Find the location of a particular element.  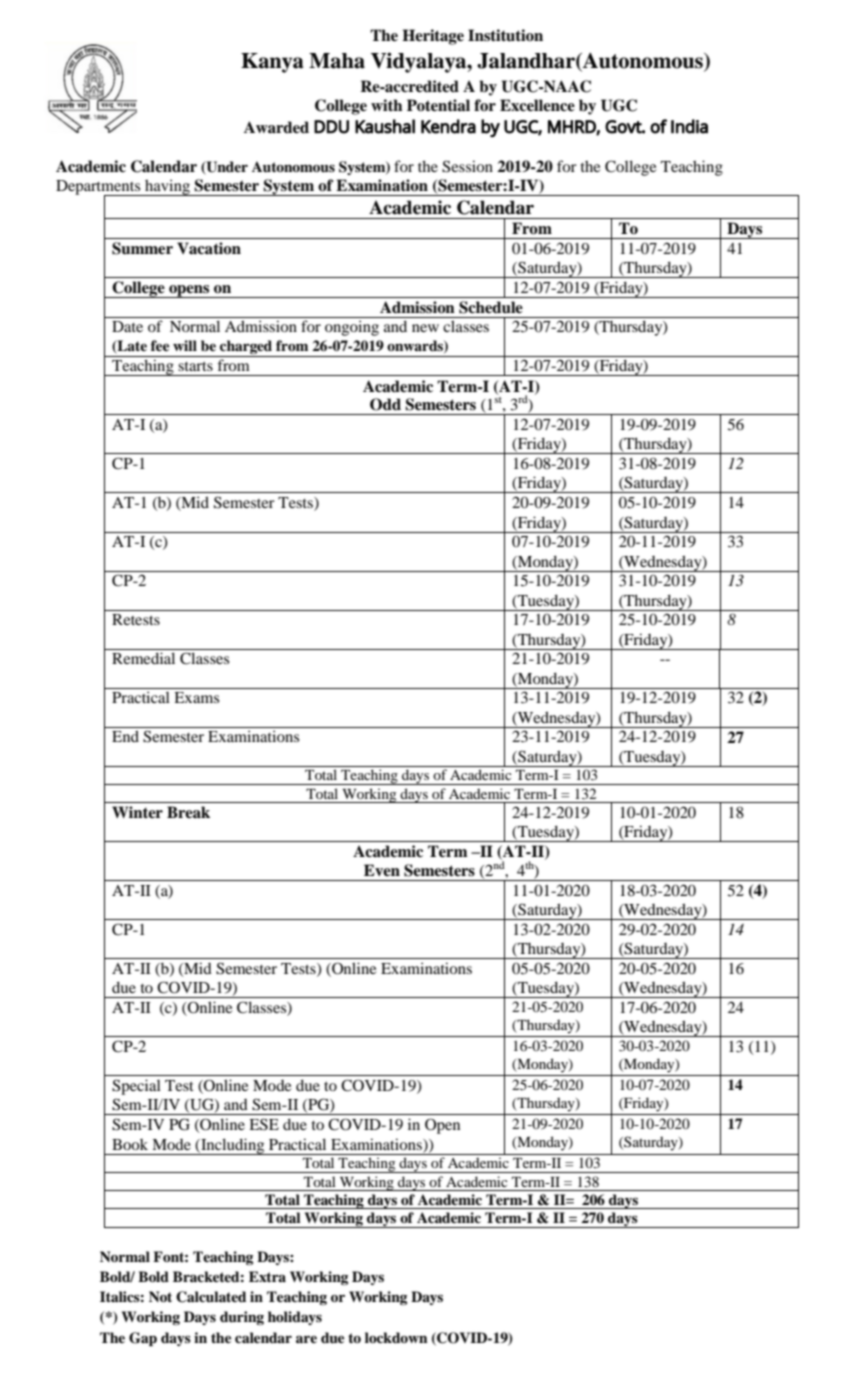

having is located at coordinates (168, 187).
